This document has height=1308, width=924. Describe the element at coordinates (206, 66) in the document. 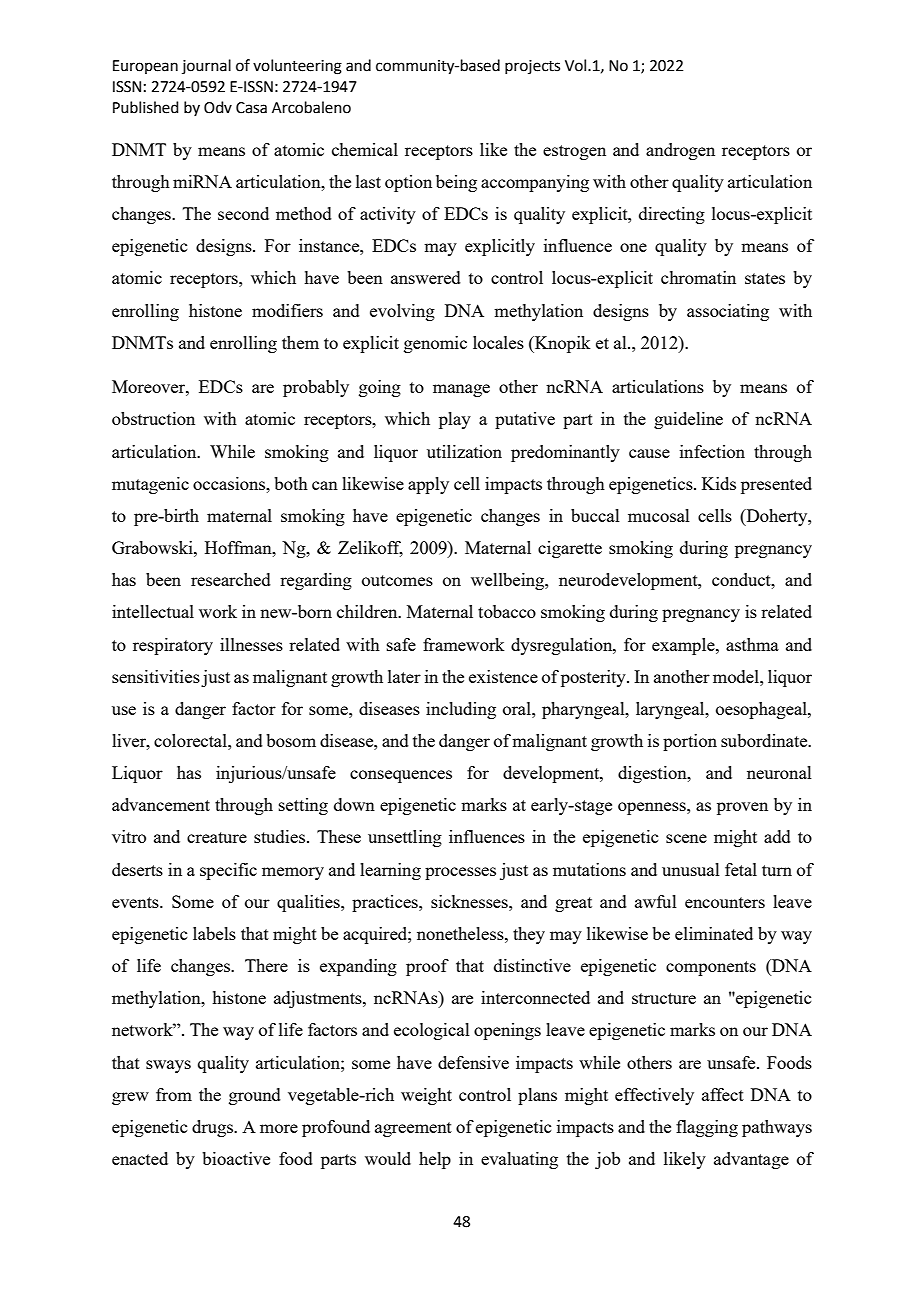

I see `journal` at that location.
